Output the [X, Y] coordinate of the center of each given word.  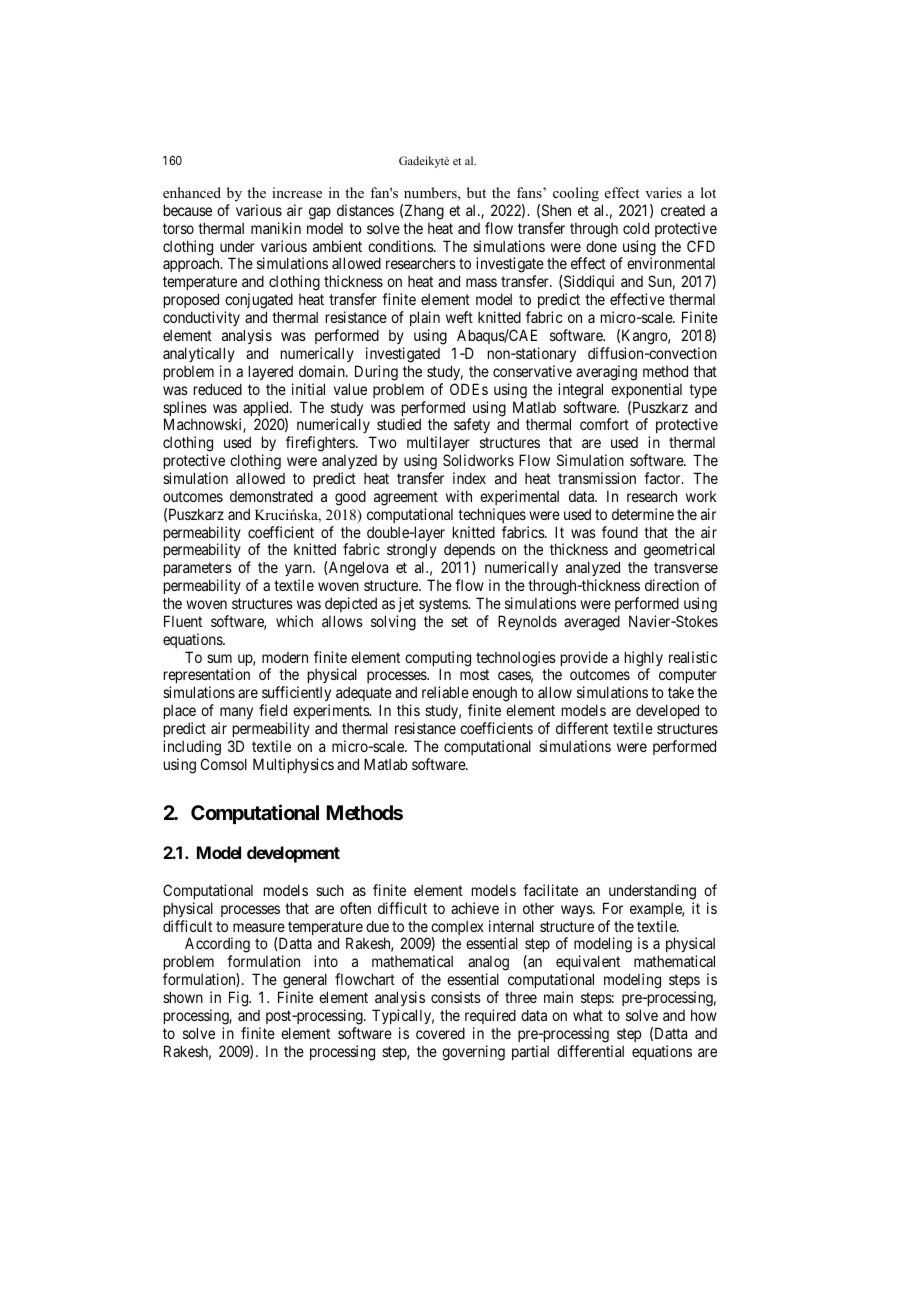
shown [183, 997]
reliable [445, 692]
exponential [646, 390]
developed [667, 713]
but [476, 192]
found [620, 532]
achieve [475, 908]
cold [636, 228]
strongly [412, 552]
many [235, 715]
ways [577, 911]
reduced [218, 389]
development [293, 854]
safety [472, 425]
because [188, 210]
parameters [198, 571]
